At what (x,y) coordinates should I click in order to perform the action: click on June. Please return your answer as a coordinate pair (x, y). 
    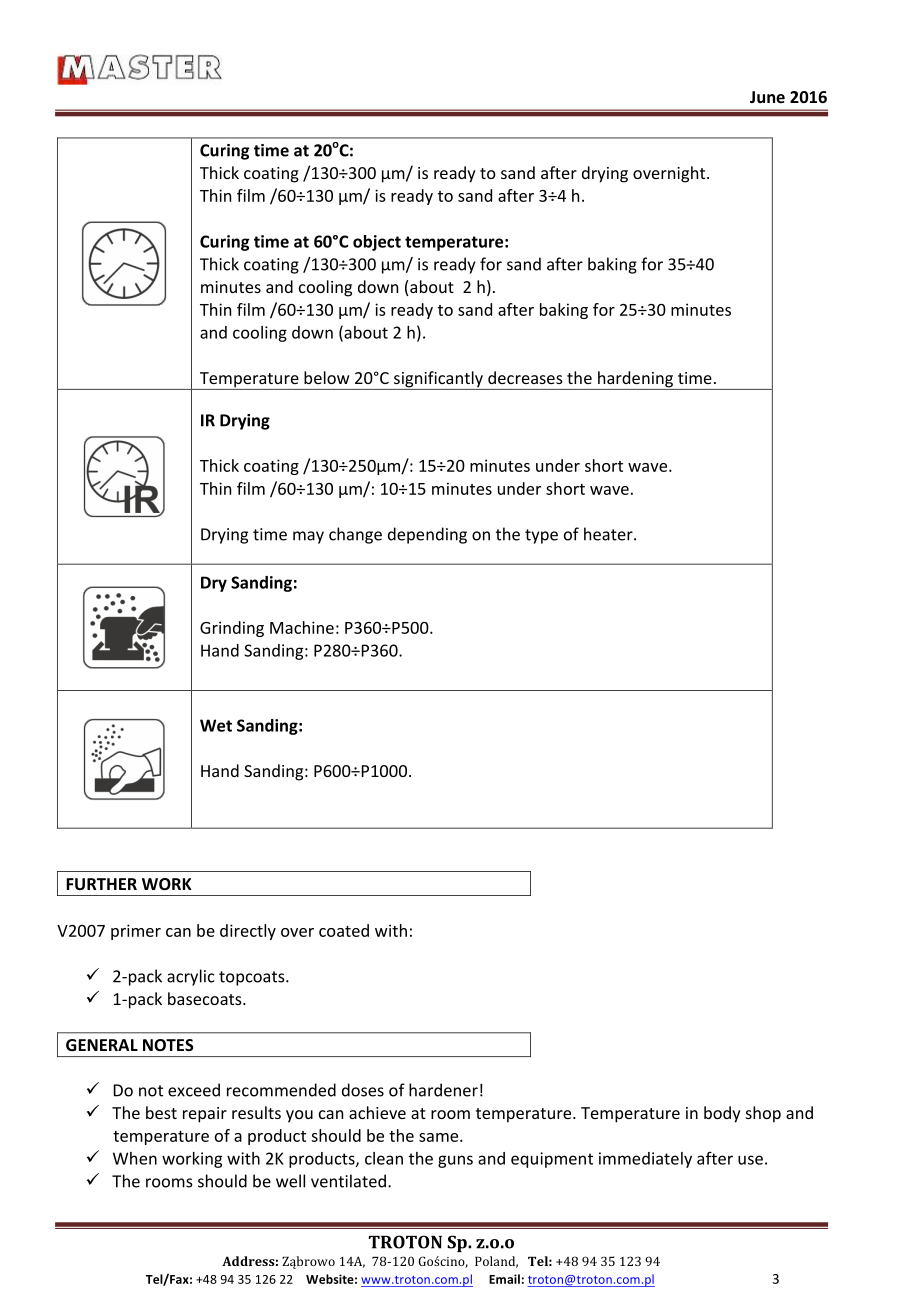
    Looking at the image, I should click on (767, 97).
